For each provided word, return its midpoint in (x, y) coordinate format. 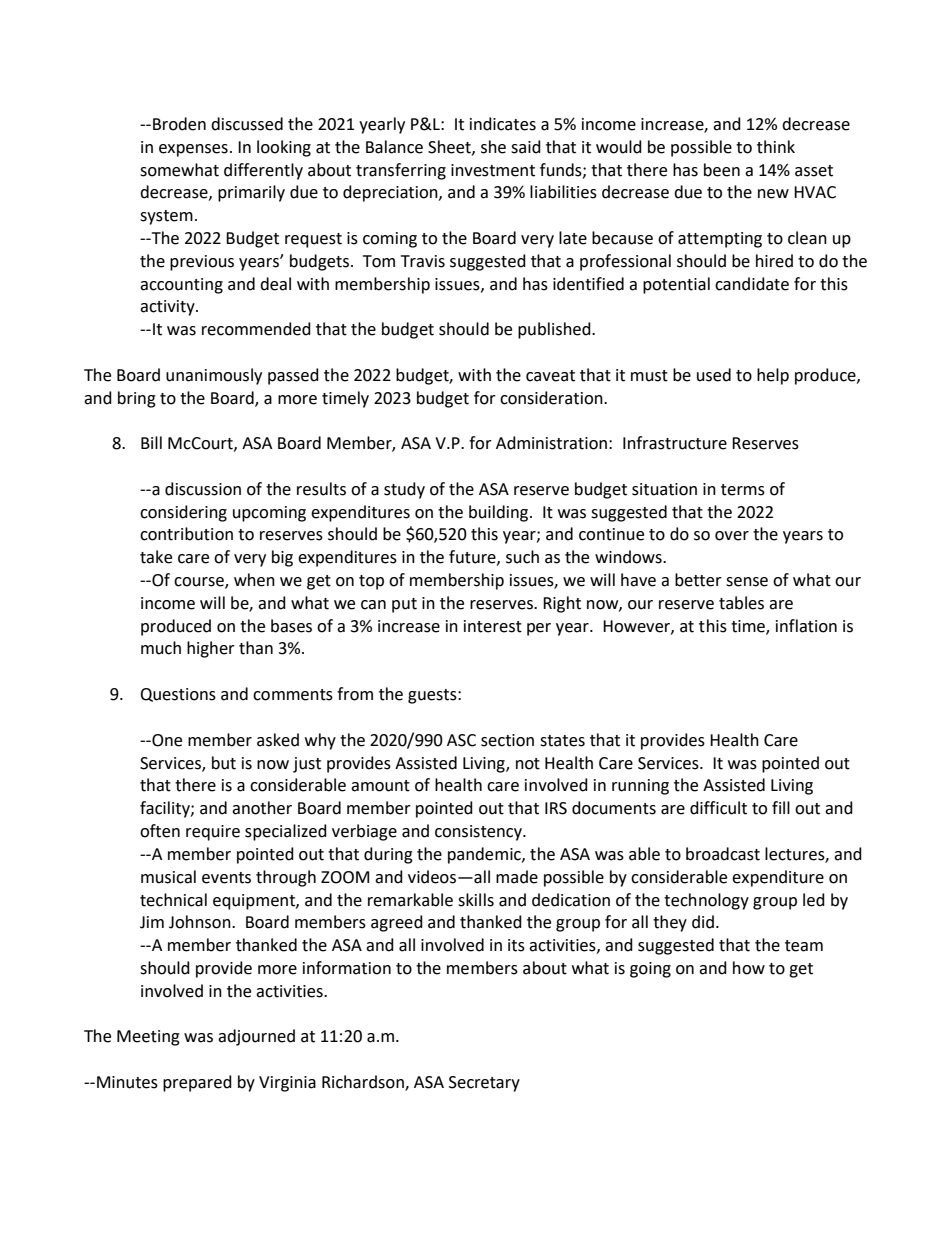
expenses (193, 150)
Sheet (450, 147)
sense (747, 582)
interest (493, 626)
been (722, 170)
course (200, 583)
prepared (197, 1083)
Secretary (484, 1084)
